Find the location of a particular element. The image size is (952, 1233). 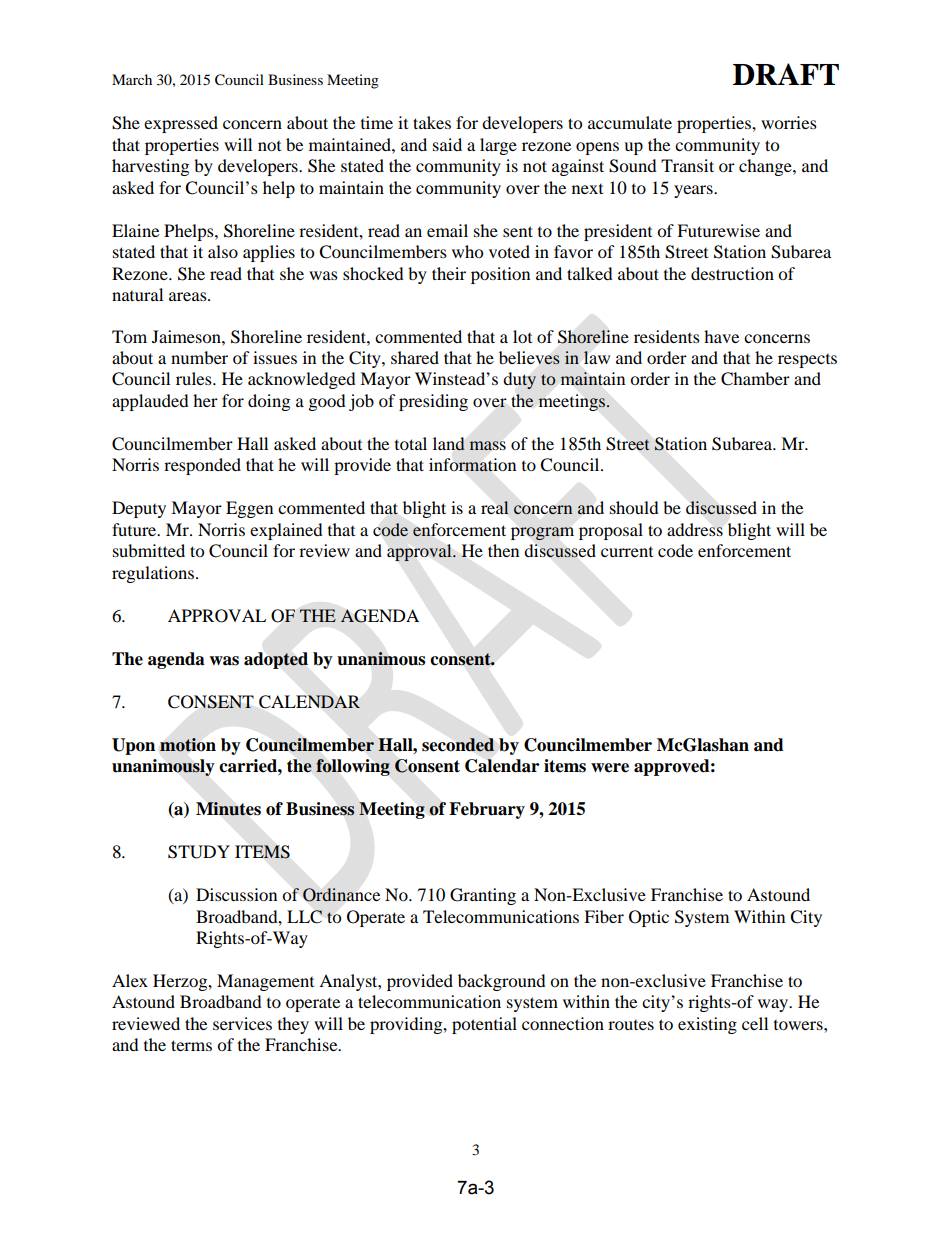

services is located at coordinates (242, 1023).
